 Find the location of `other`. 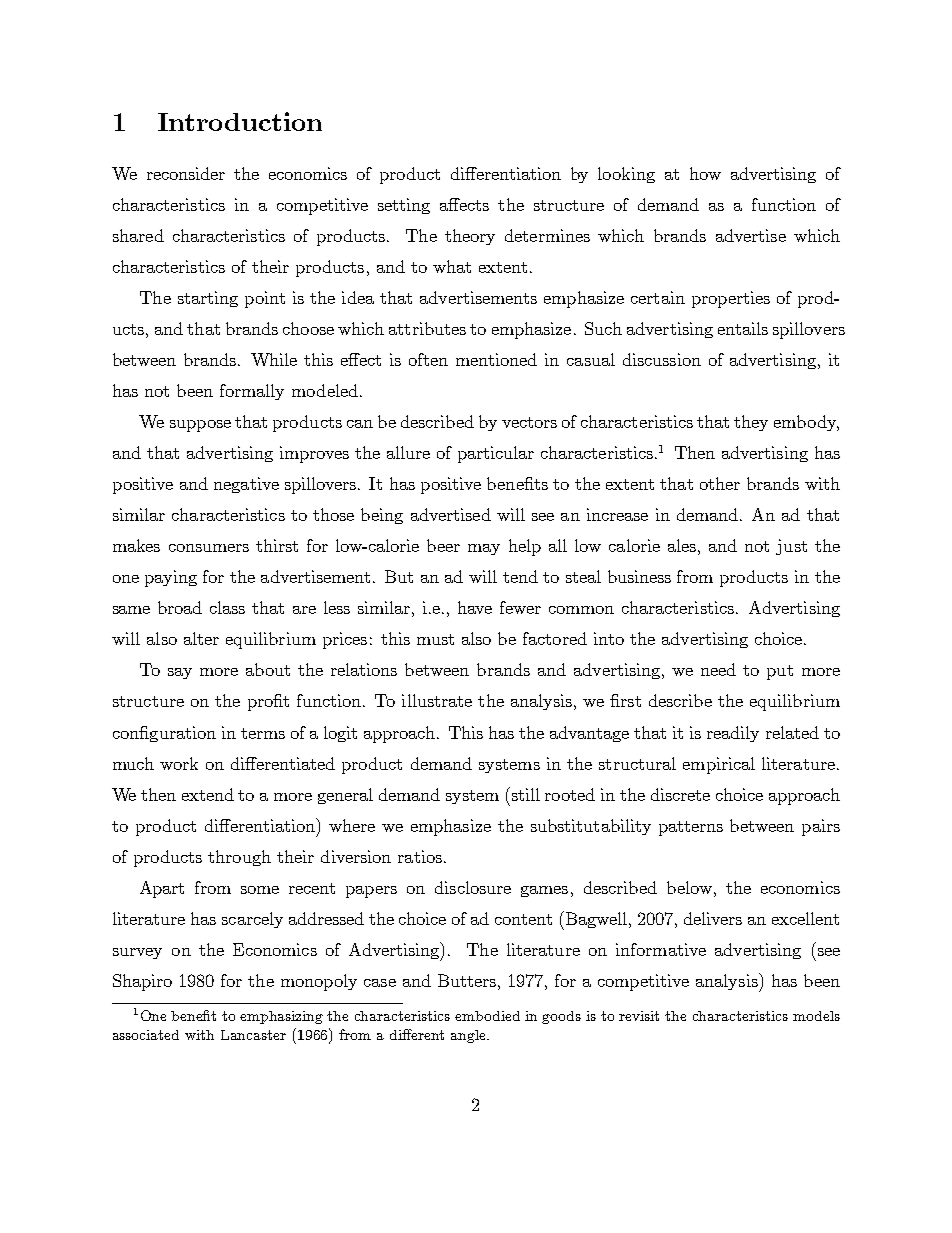

other is located at coordinates (720, 483).
